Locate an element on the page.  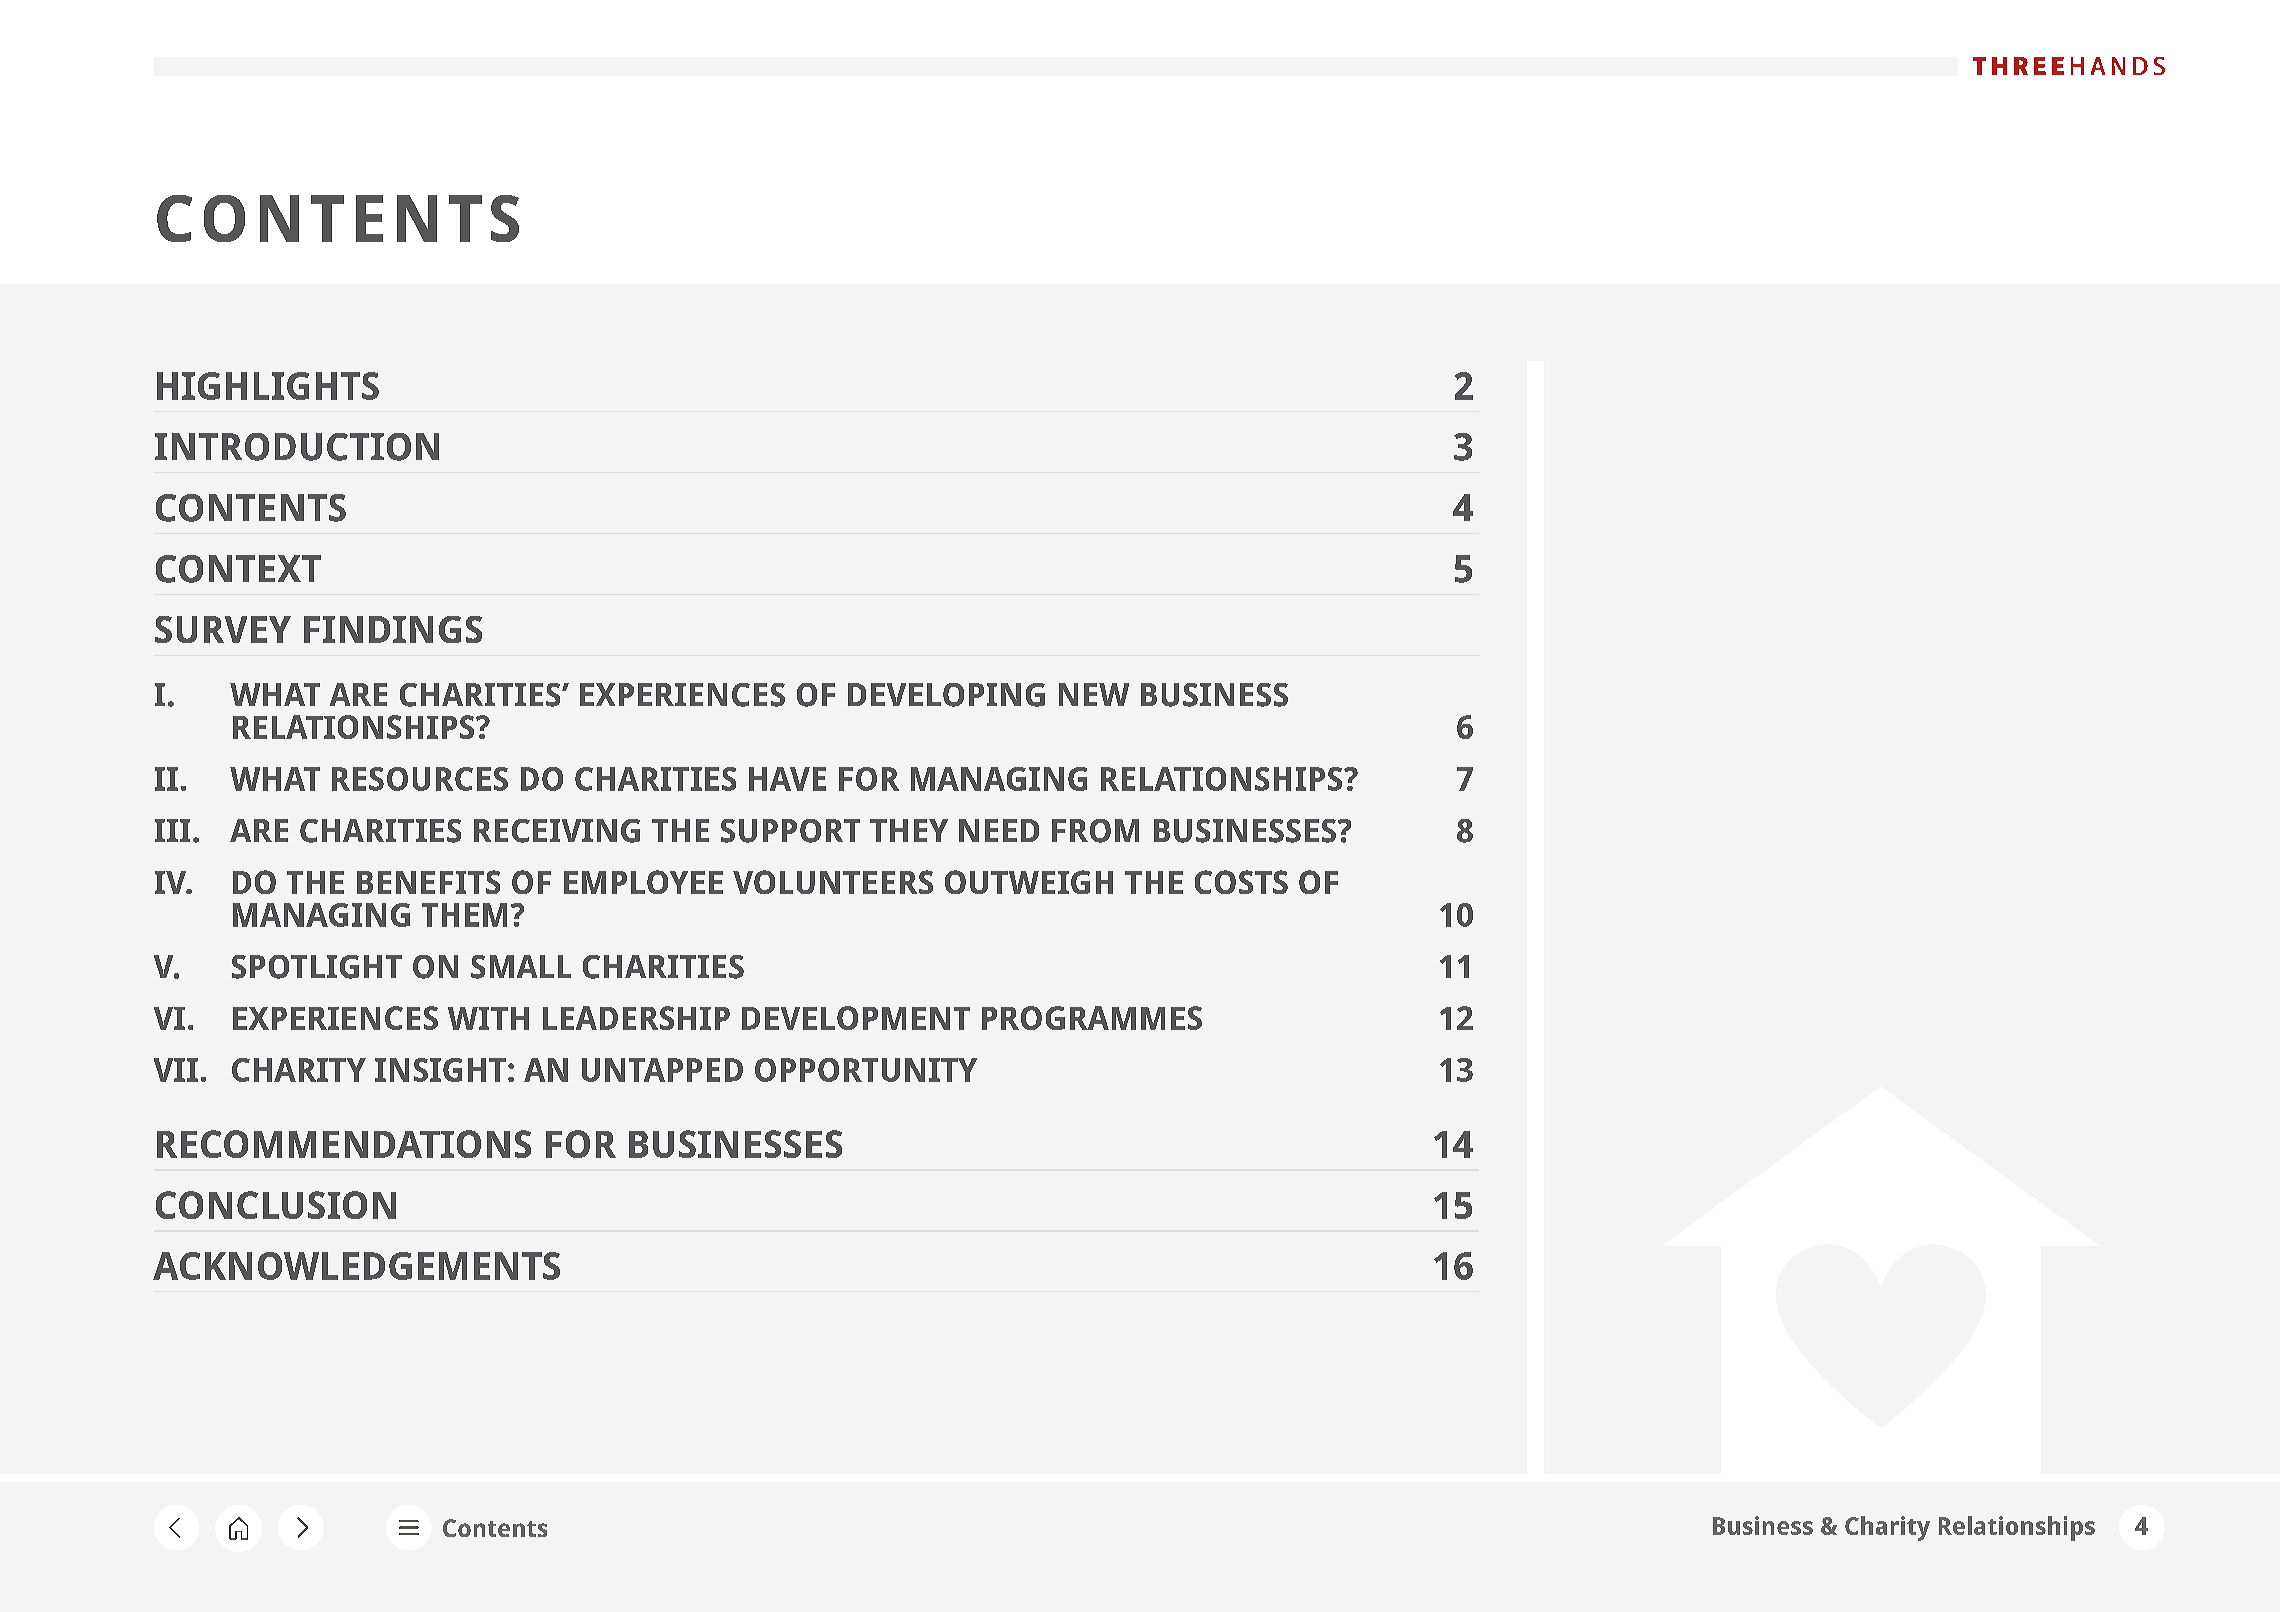
HAVE is located at coordinates (787, 779).
